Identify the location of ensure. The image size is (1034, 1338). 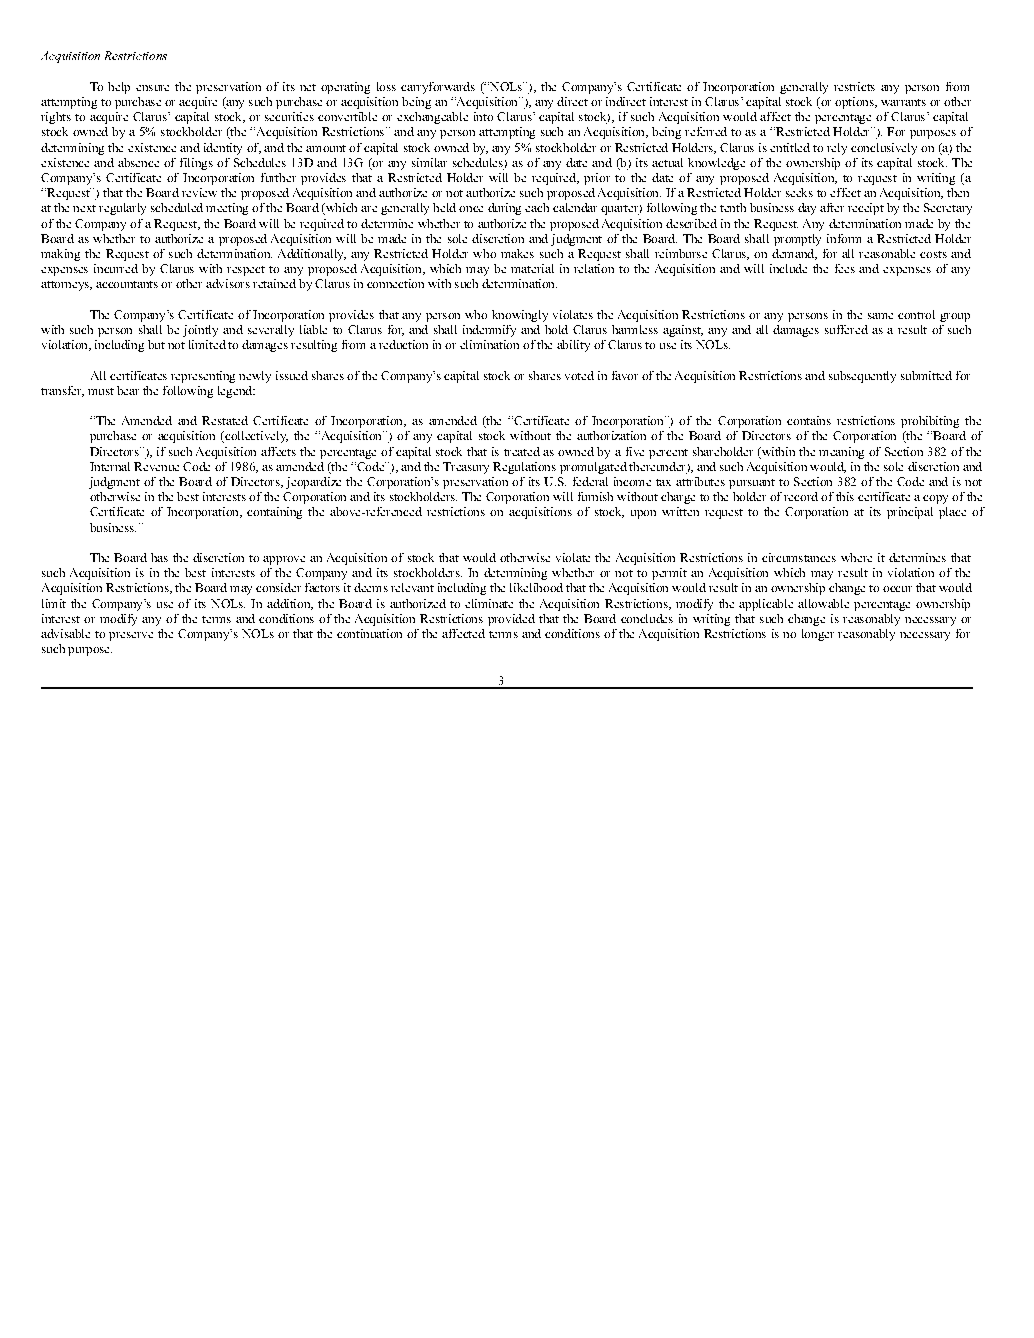
(152, 88).
